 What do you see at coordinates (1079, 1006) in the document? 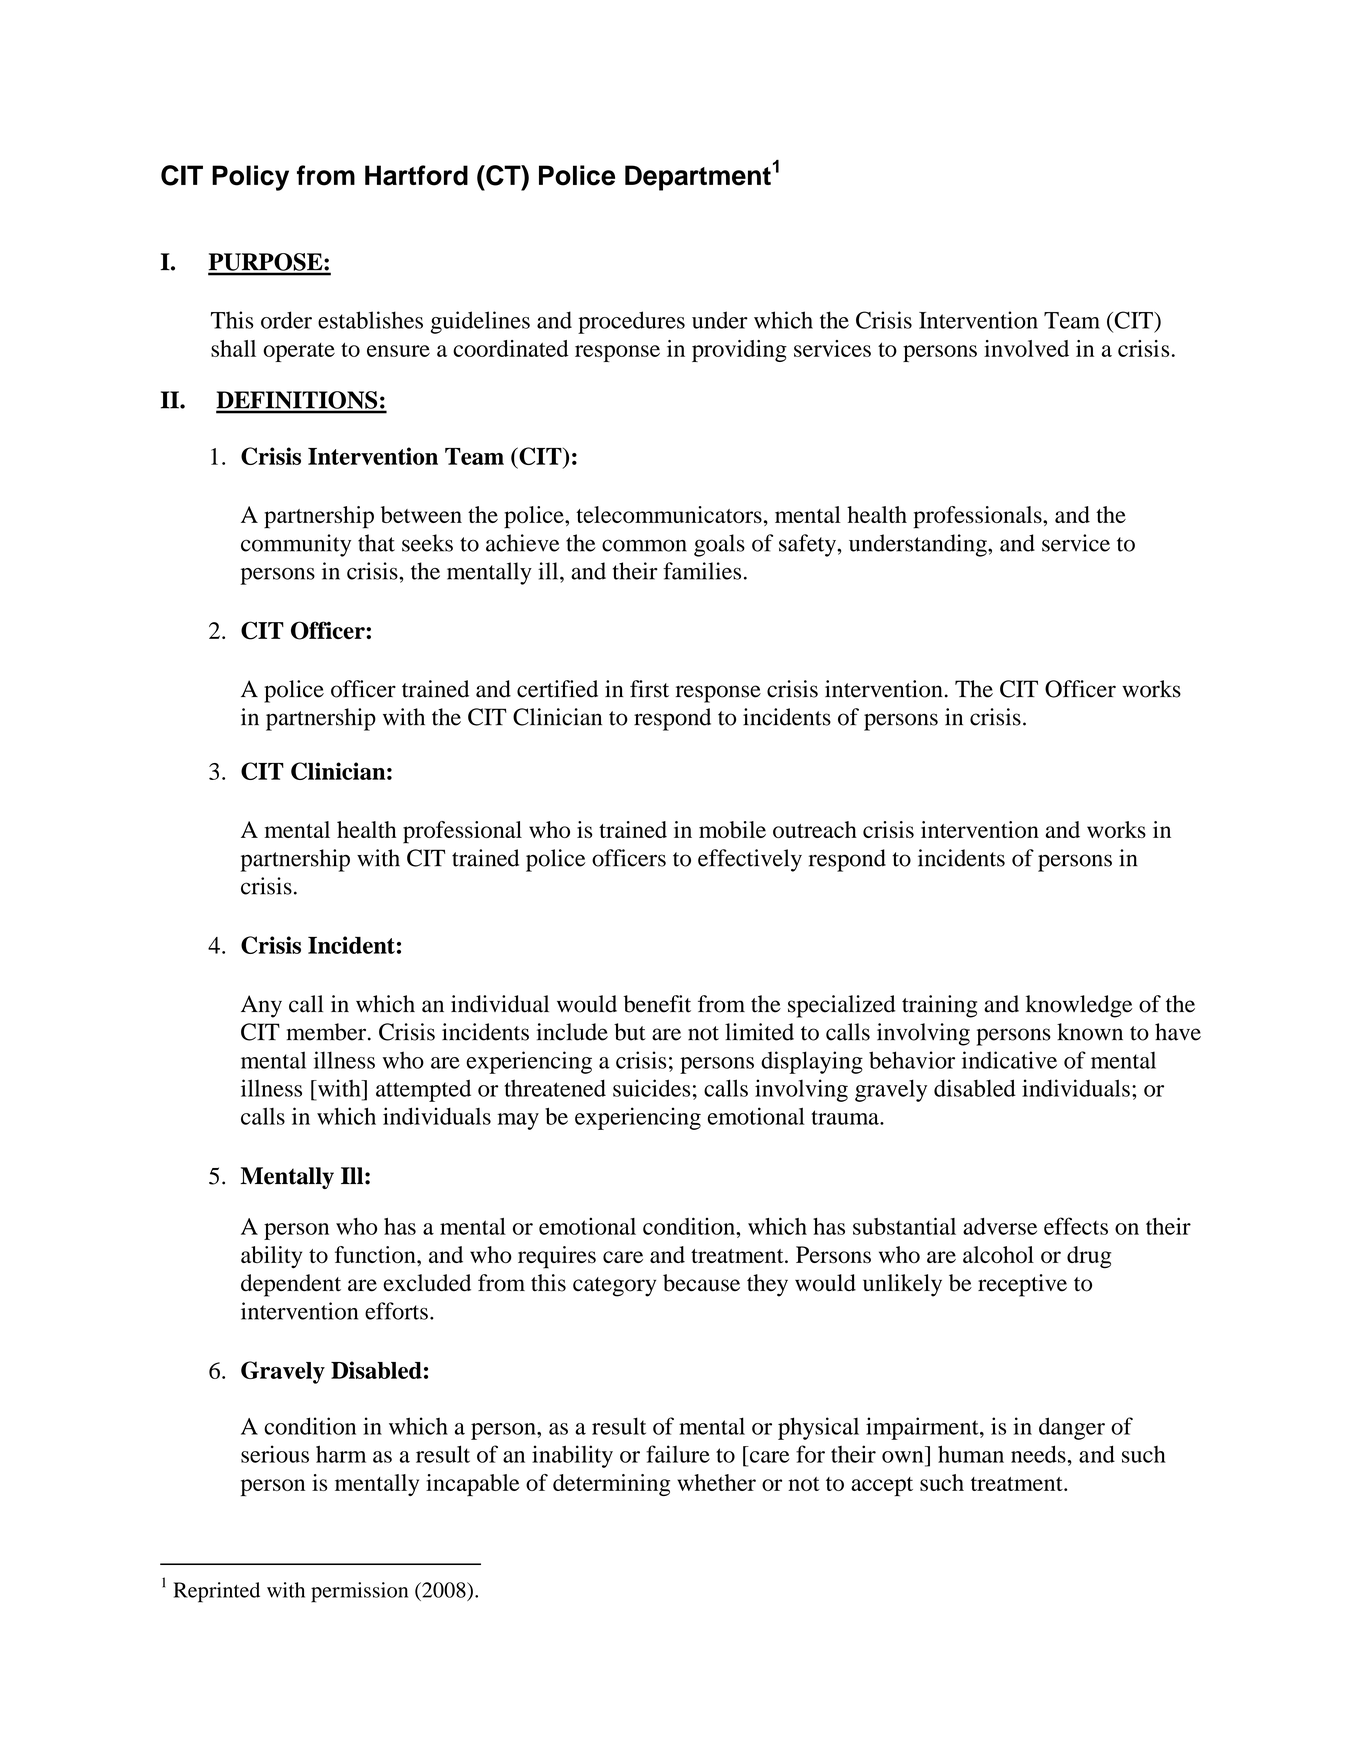
I see `knowledge` at bounding box center [1079, 1006].
